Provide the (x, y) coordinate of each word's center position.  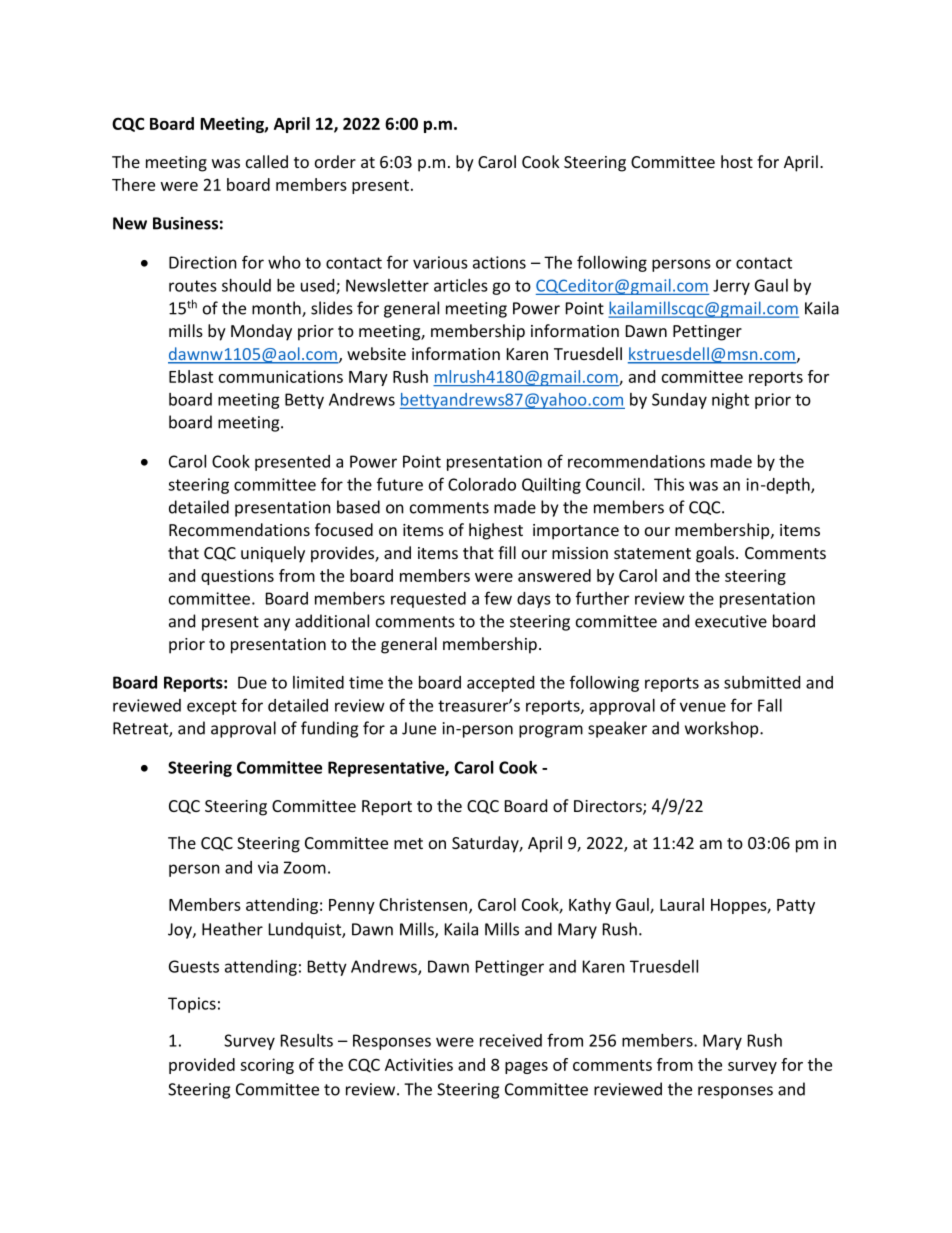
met (408, 843)
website (376, 353)
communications (281, 376)
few (498, 598)
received (511, 1040)
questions (237, 577)
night (730, 401)
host (737, 161)
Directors (609, 807)
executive (731, 621)
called (267, 161)
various (440, 262)
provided (202, 1066)
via (268, 867)
